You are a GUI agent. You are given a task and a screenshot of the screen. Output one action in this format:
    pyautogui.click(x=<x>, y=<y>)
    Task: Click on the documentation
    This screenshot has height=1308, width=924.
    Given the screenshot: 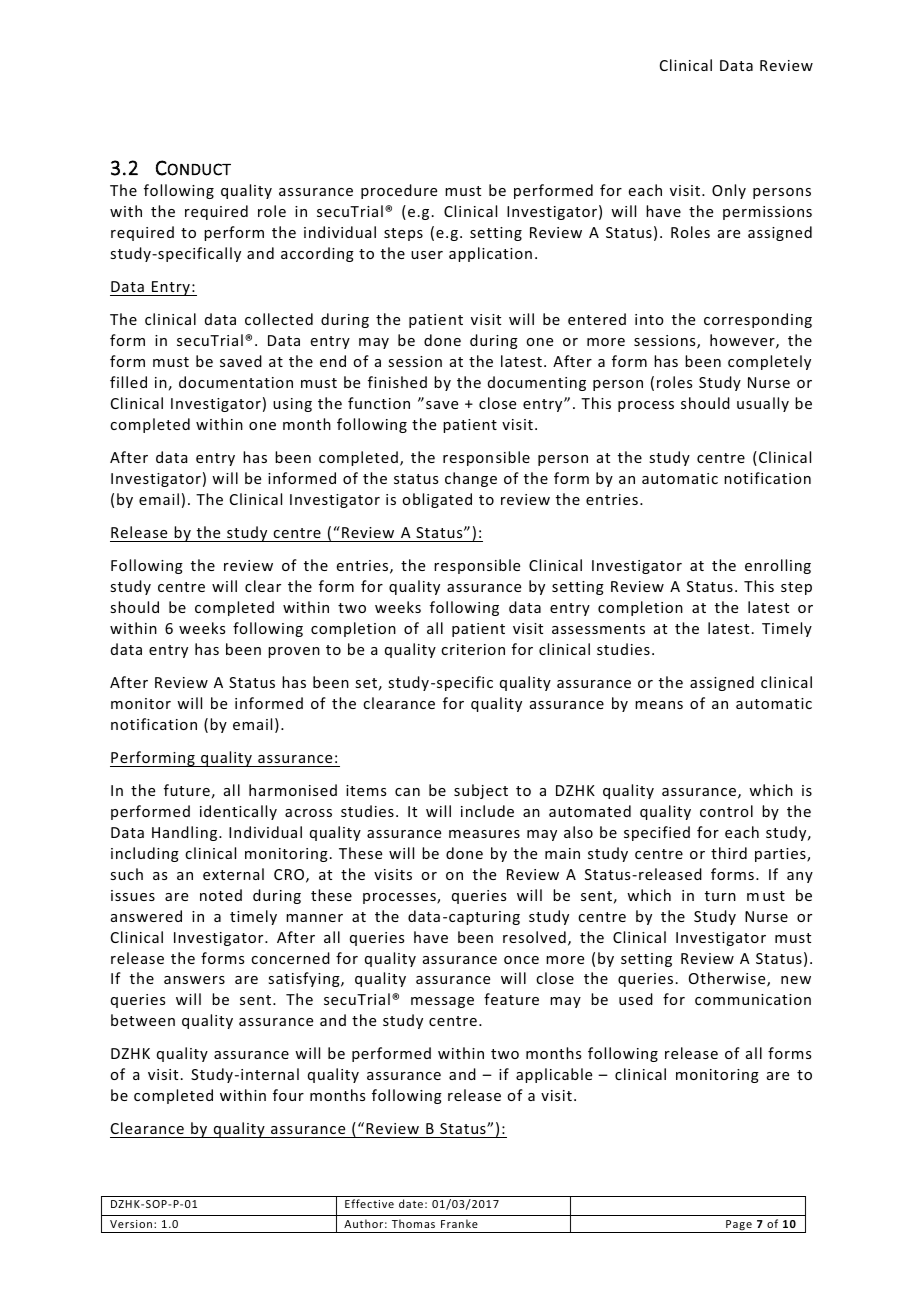 What is the action you would take?
    pyautogui.click(x=236, y=382)
